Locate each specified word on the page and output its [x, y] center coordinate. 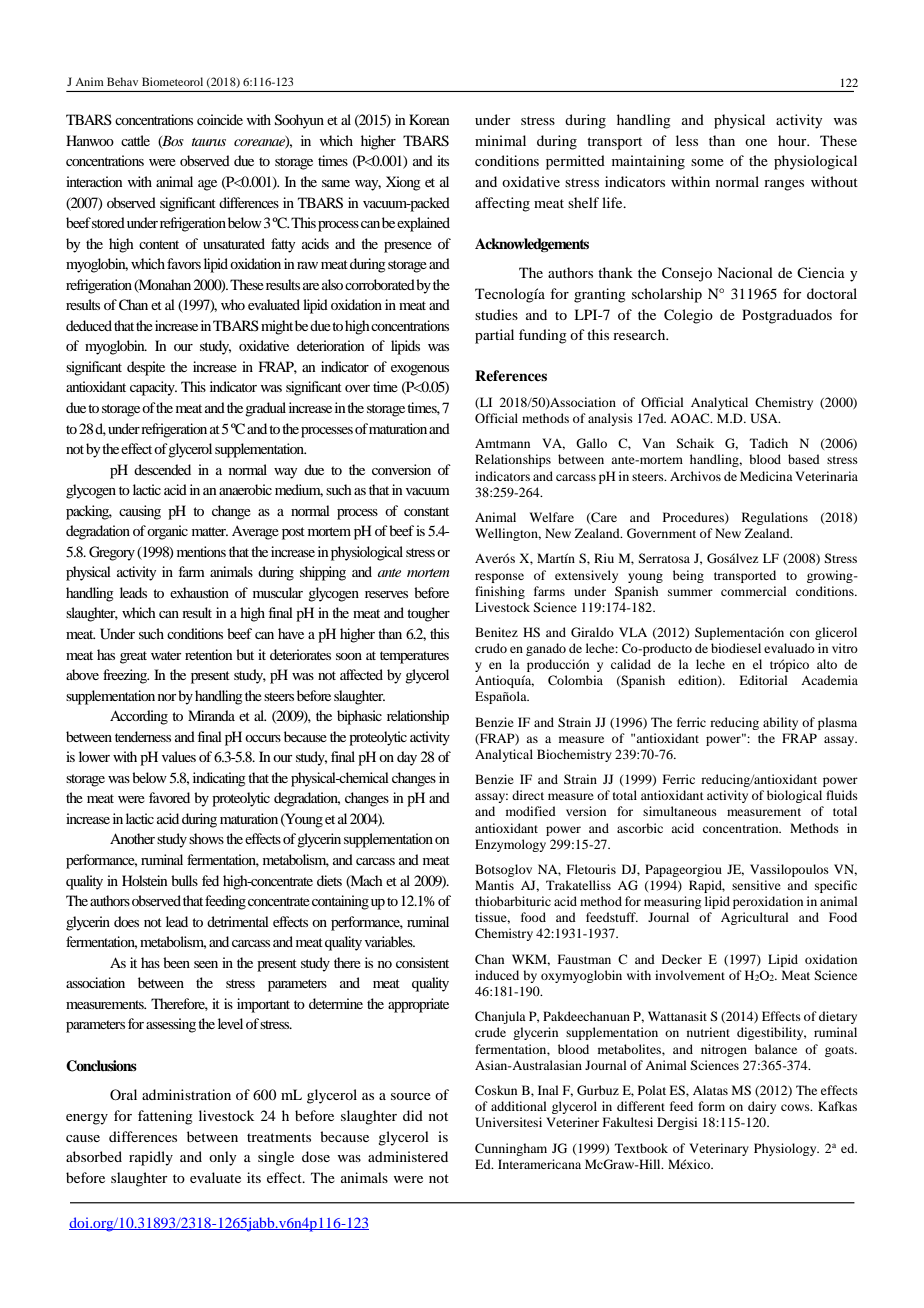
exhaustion [199, 592]
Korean [429, 119]
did [413, 1115]
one [756, 142]
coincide [220, 119]
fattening [165, 1117]
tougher [428, 614]
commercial [754, 591]
